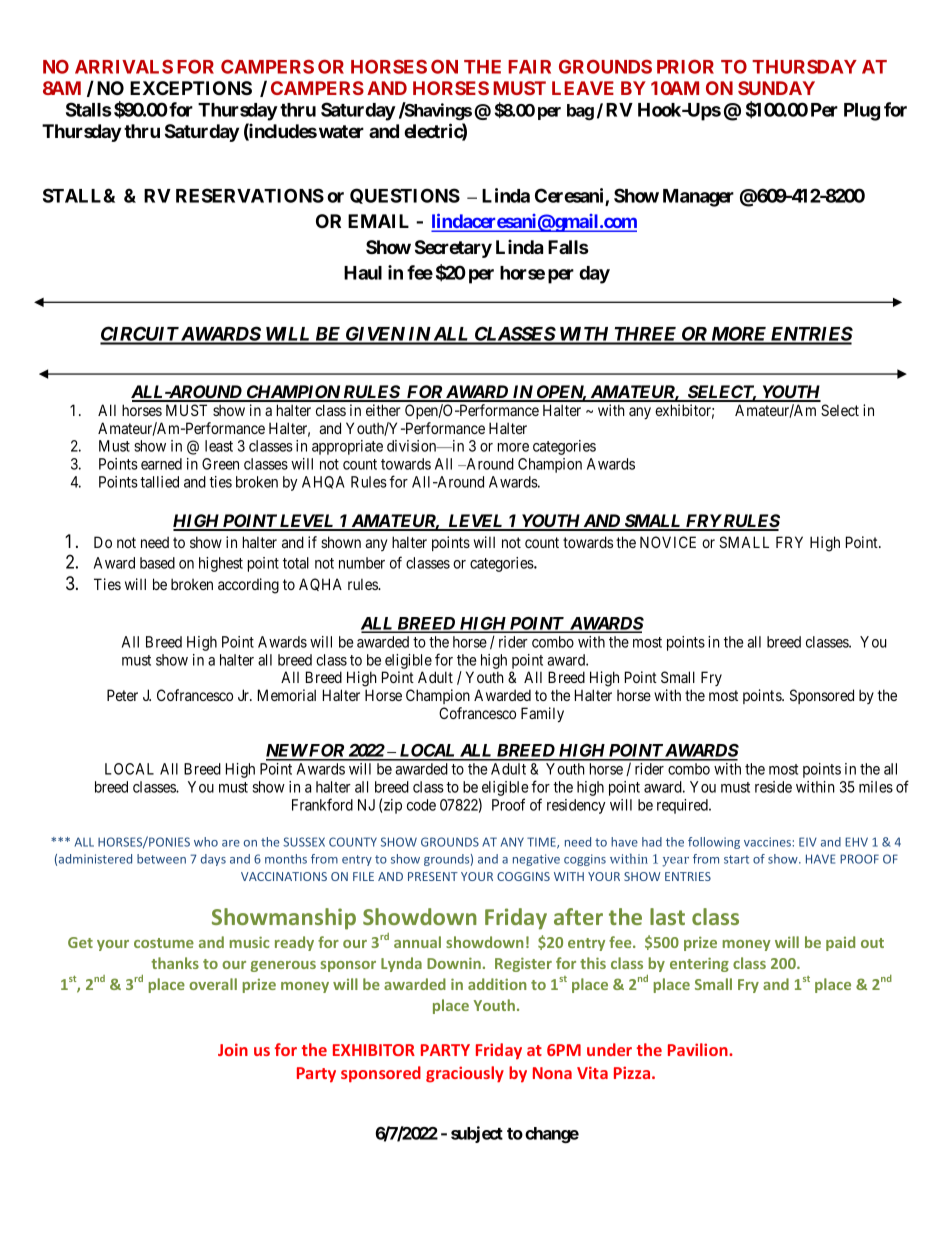  Describe the element at coordinates (465, 1074) in the screenshot. I see `graciously` at that location.
